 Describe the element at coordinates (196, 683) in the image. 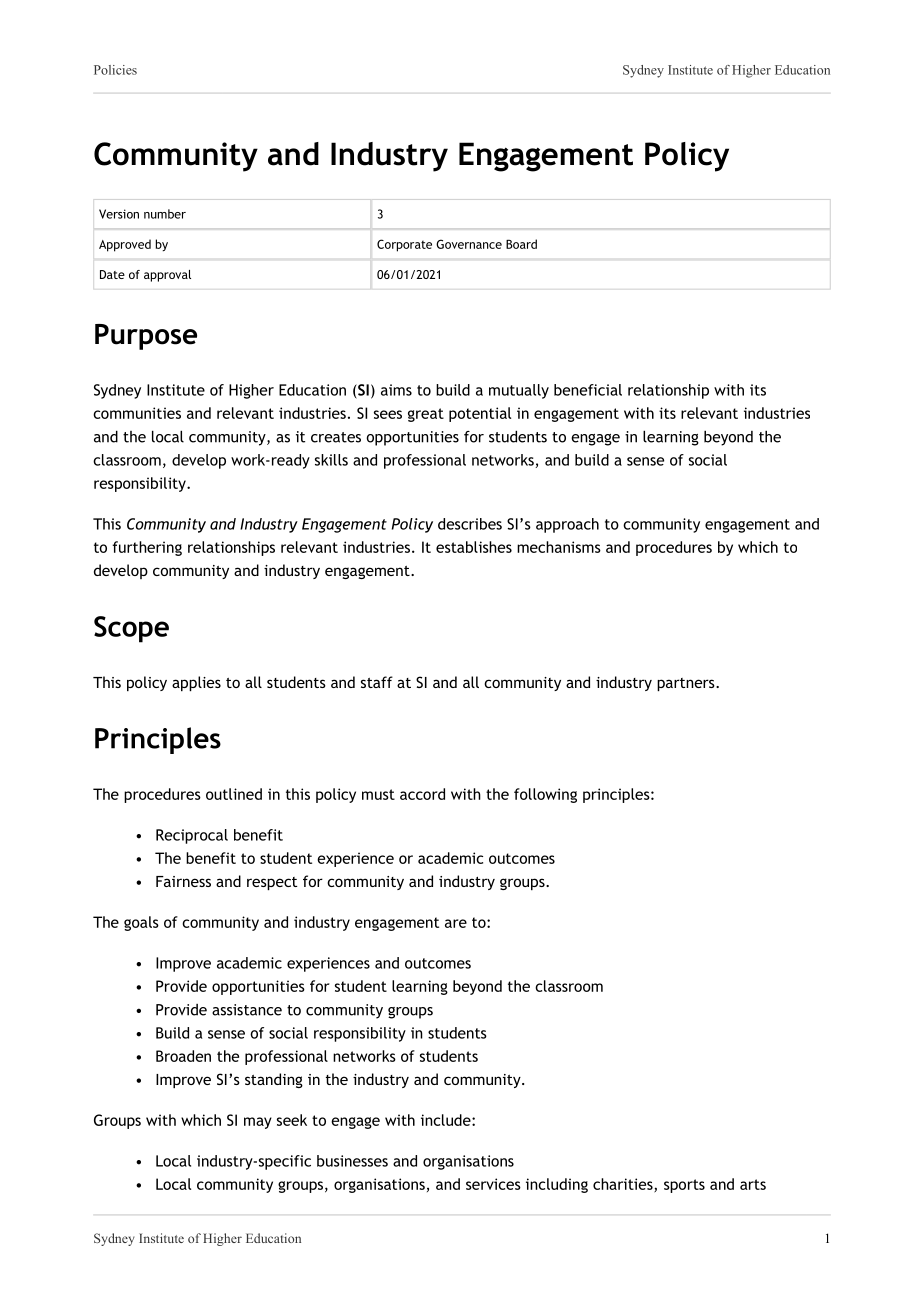

I see `applies` at that location.
